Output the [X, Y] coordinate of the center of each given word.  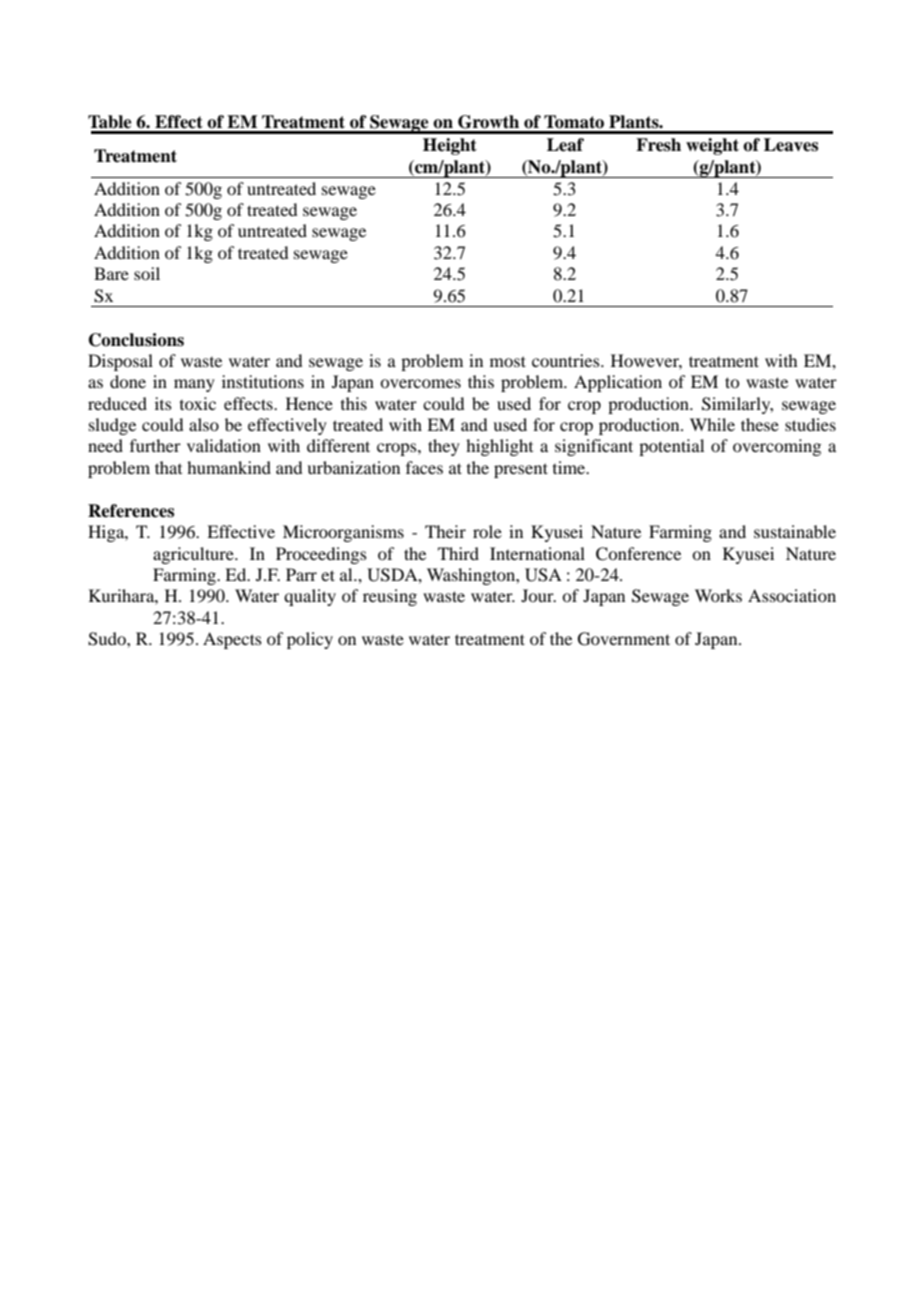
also [204, 424]
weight [712, 146]
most [508, 361]
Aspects [232, 640]
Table [110, 122]
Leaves [791, 145]
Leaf [565, 145]
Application [618, 383]
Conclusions [136, 340]
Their [445, 531]
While [712, 424]
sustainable [795, 531]
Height [450, 146]
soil [147, 273]
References [131, 511]
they [444, 447]
